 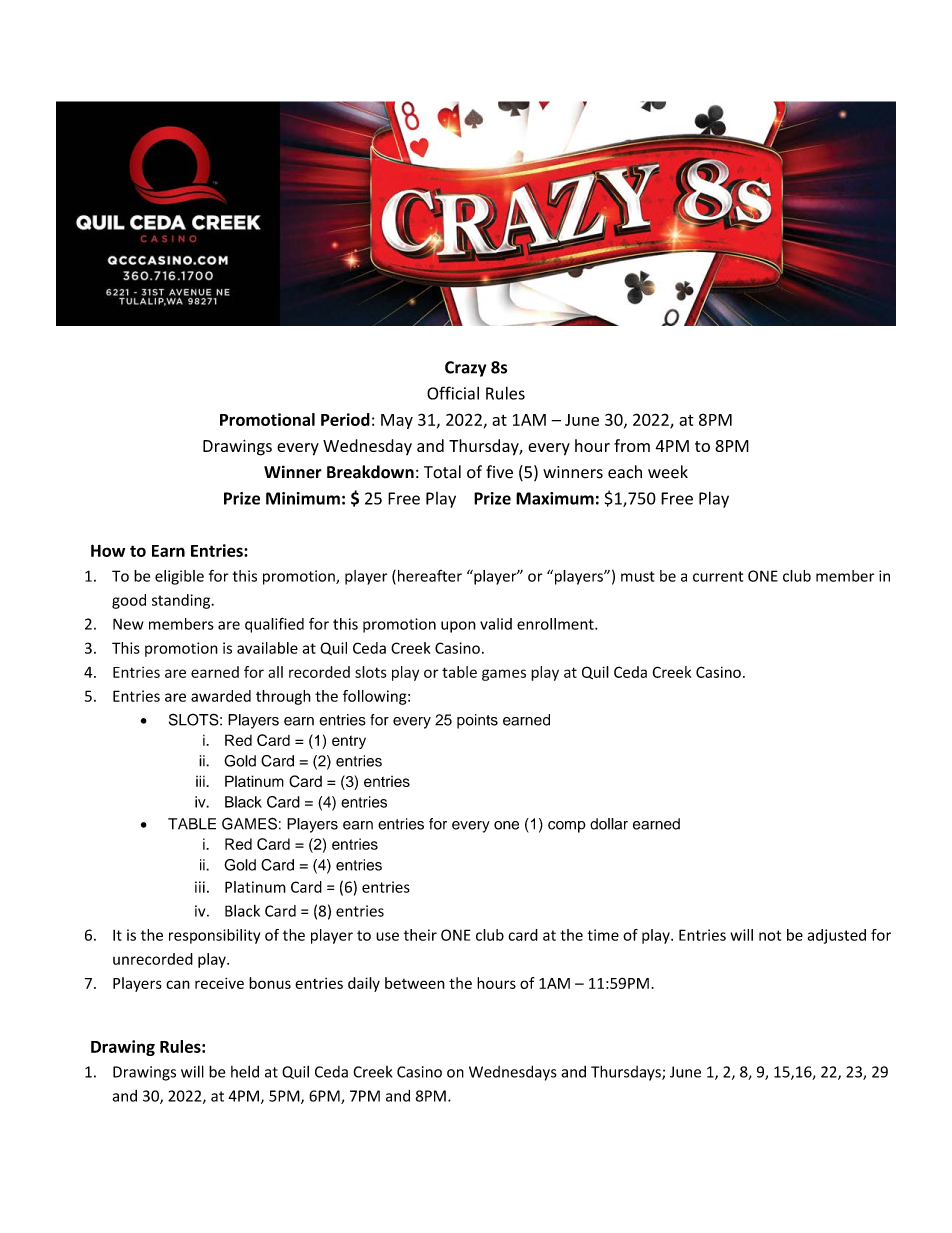 I want to click on Official, so click(x=453, y=393).
